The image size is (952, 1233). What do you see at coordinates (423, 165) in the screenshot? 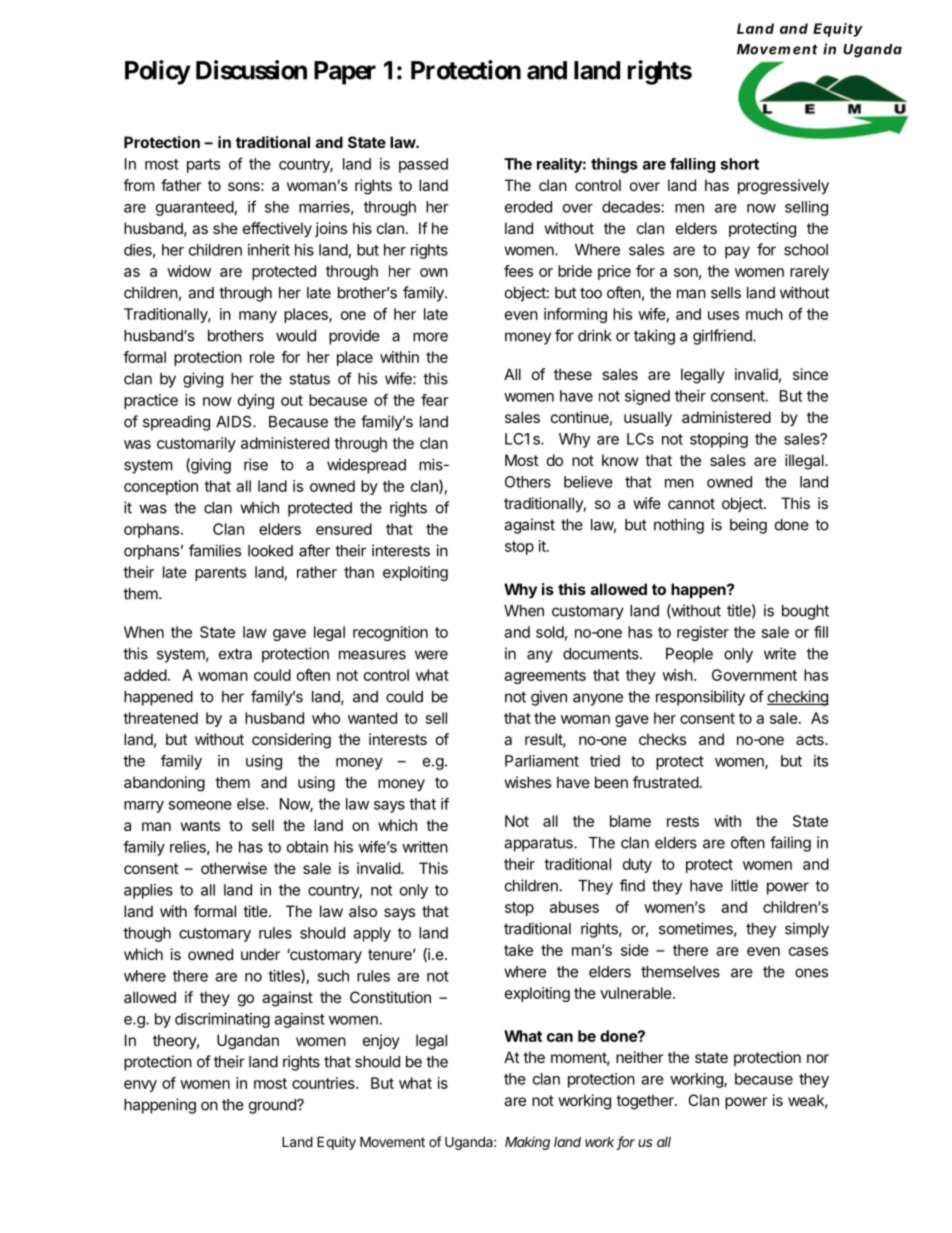
I see `passed` at bounding box center [423, 165].
